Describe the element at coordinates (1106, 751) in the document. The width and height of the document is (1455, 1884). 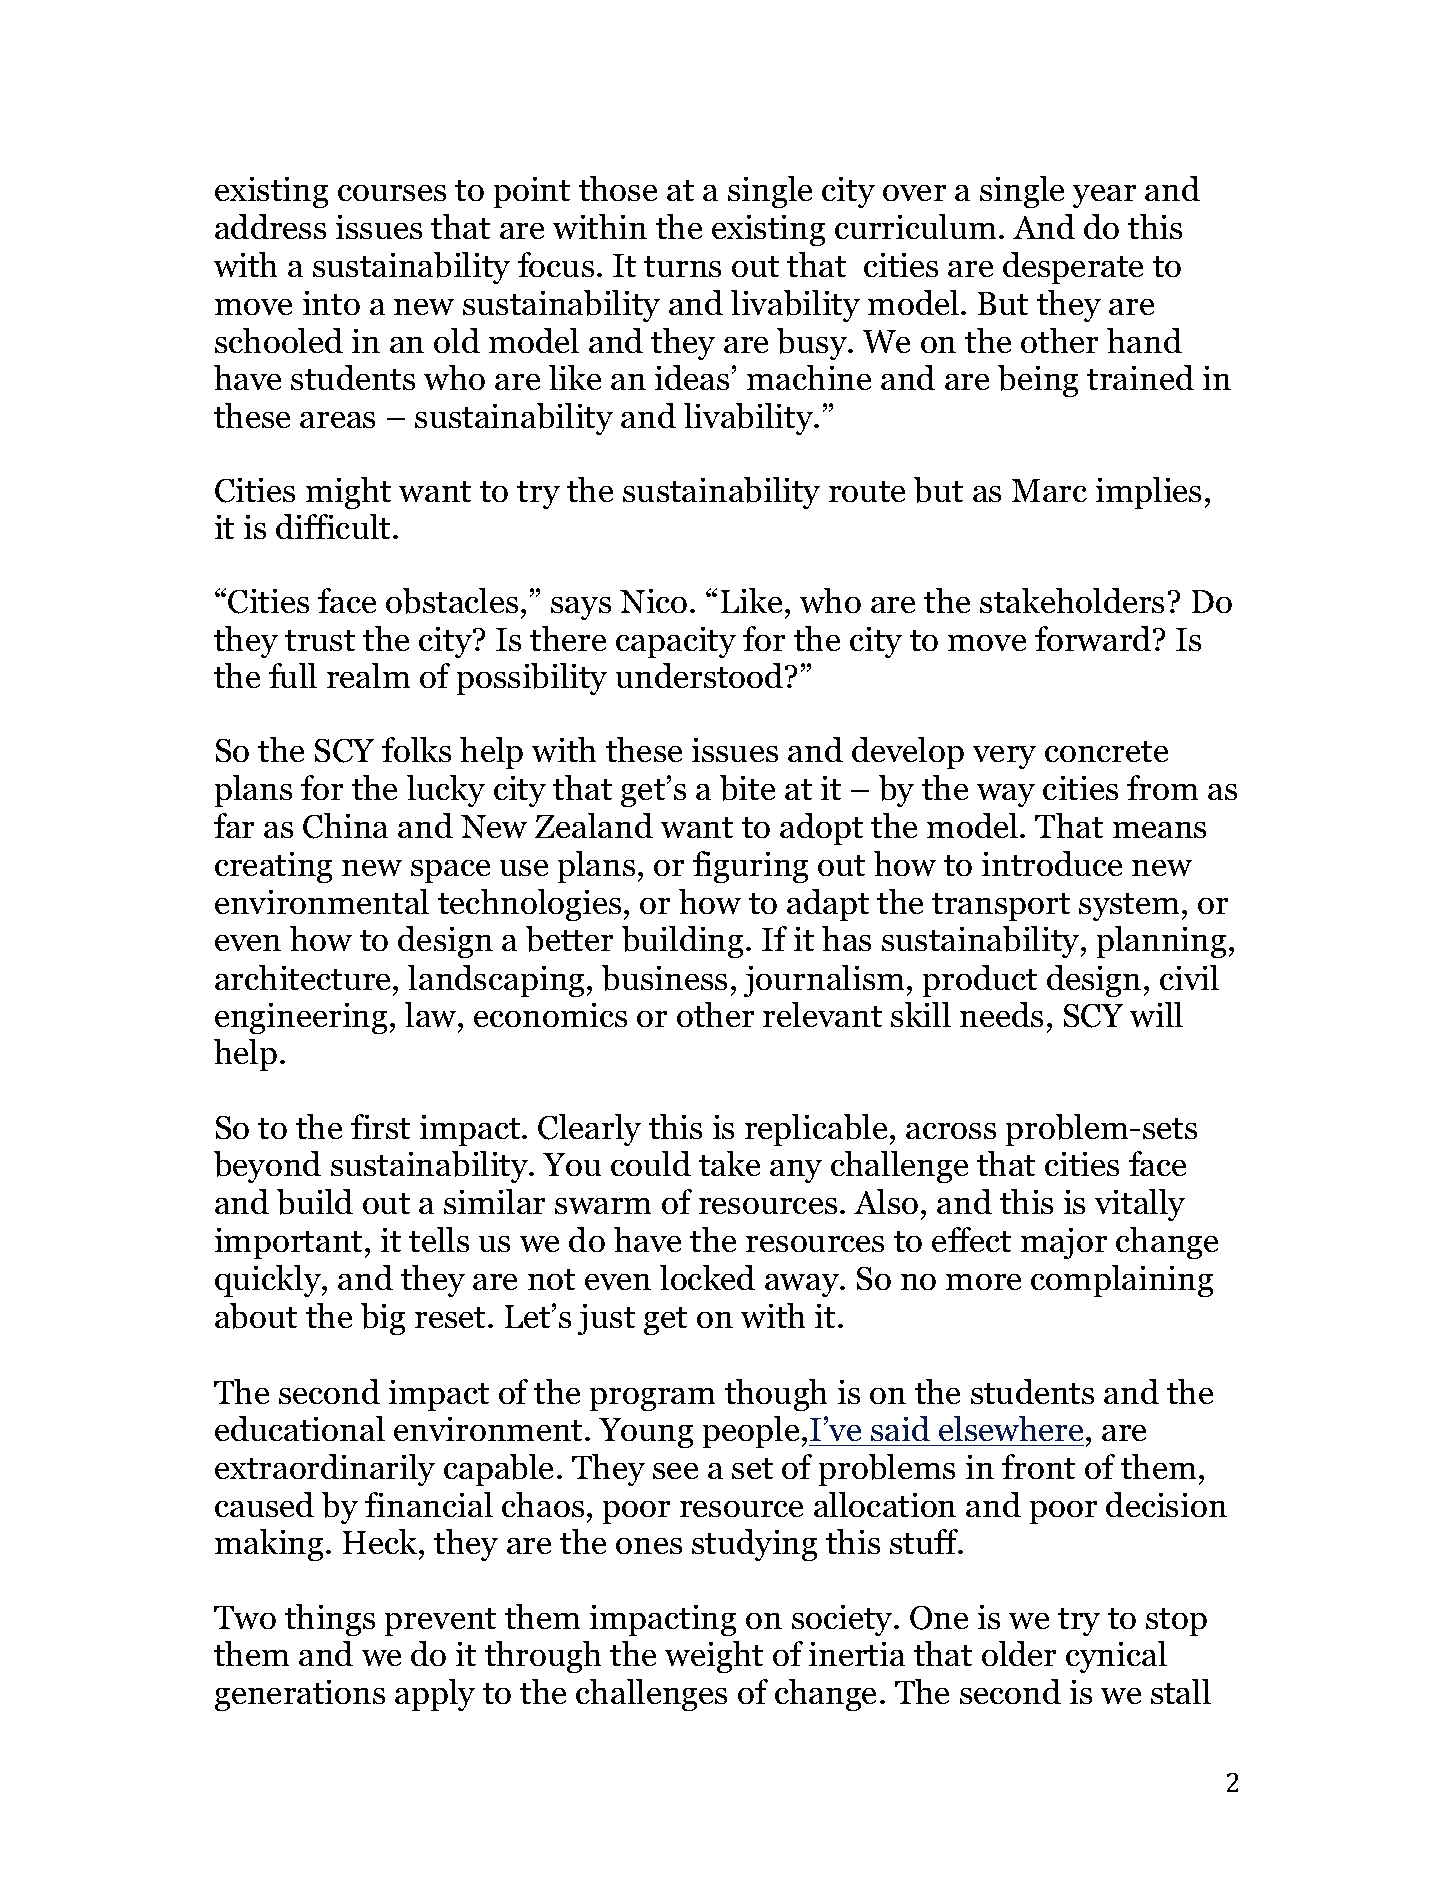
I see `concrete` at that location.
